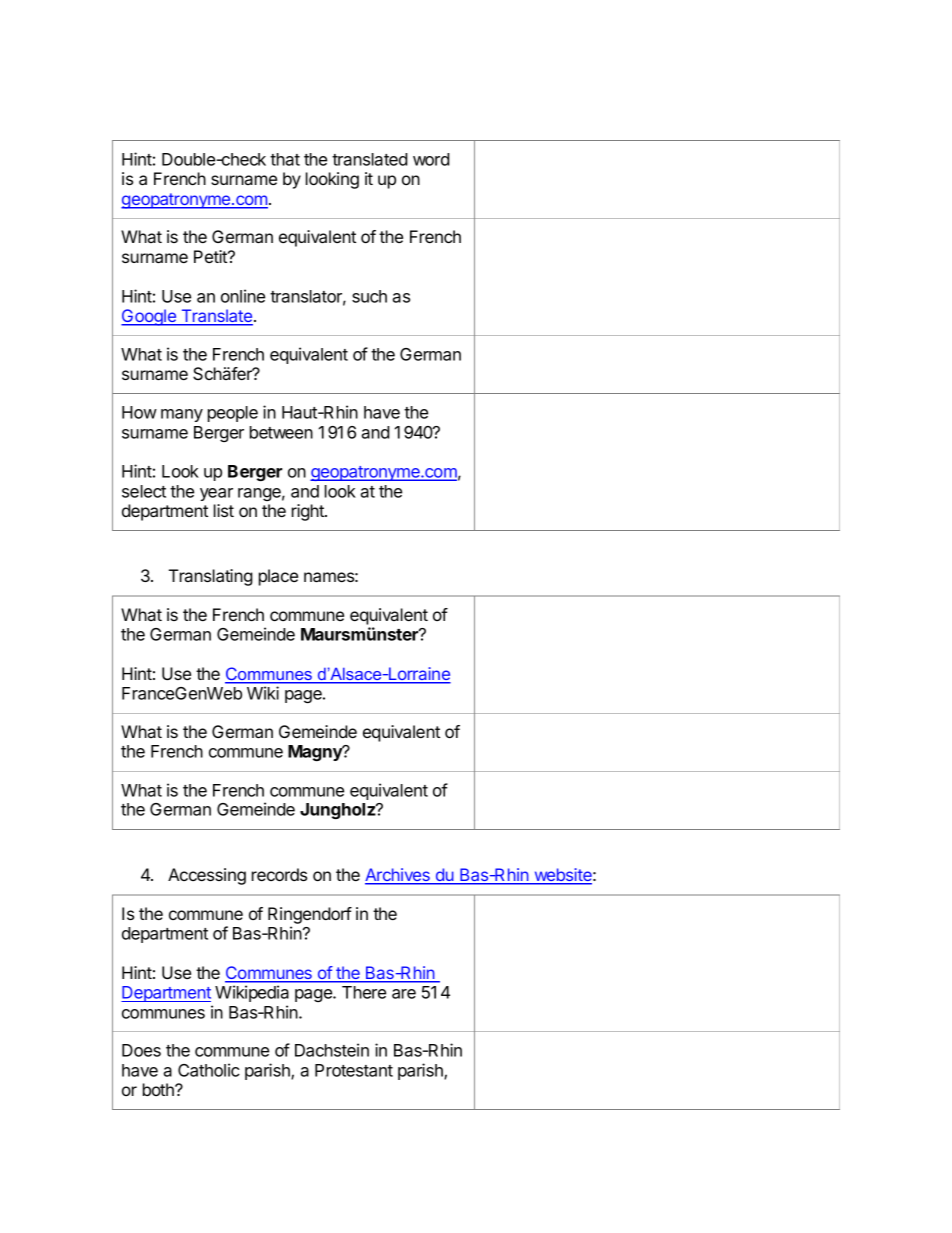 The image size is (952, 1233). What do you see at coordinates (354, 1070) in the screenshot?
I see `Protestant` at bounding box center [354, 1070].
